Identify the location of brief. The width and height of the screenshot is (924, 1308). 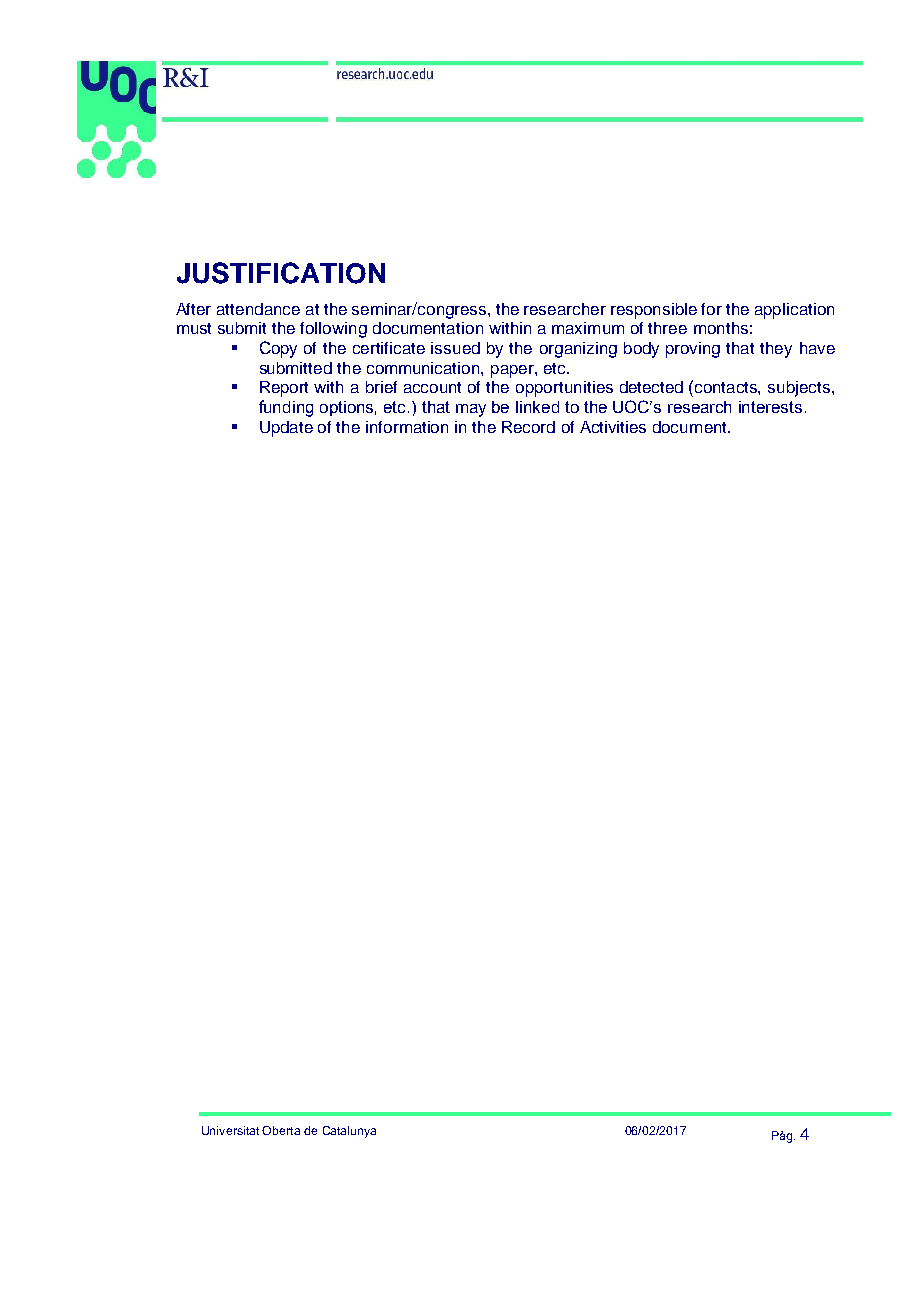
(381, 387).
